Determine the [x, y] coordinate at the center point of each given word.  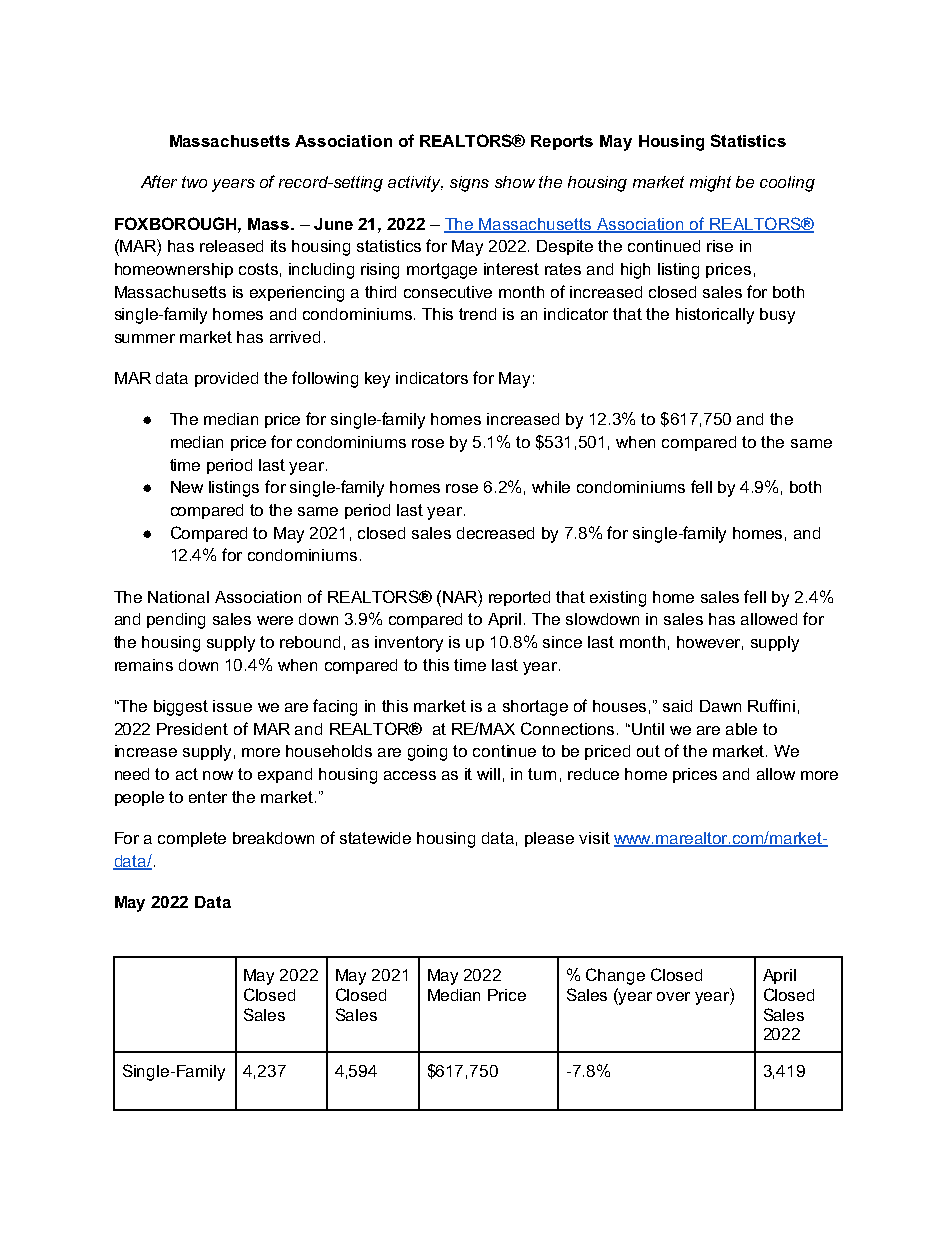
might [710, 184]
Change [615, 976]
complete [192, 839]
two [194, 182]
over [673, 996]
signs [469, 184]
